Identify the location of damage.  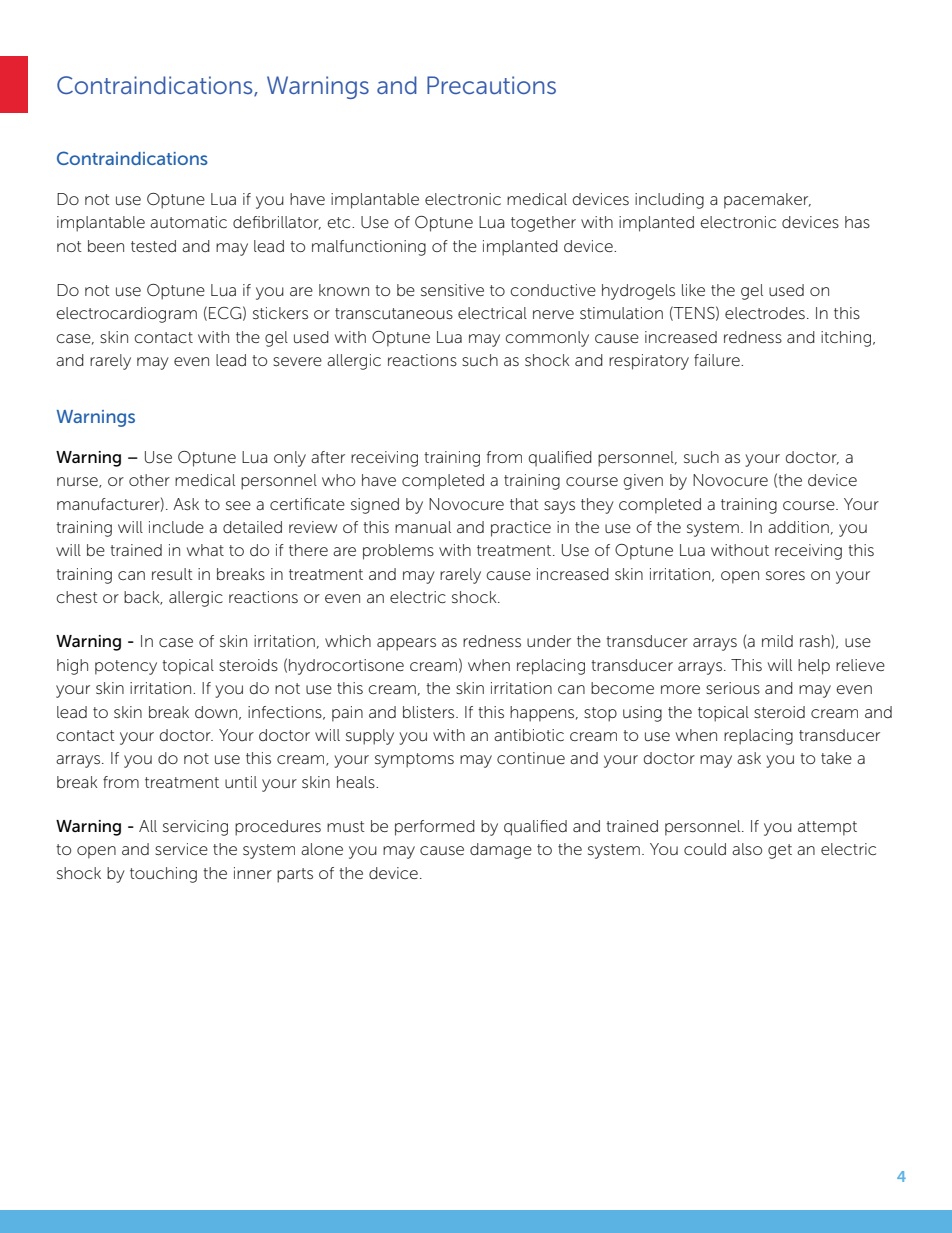
(501, 851).
